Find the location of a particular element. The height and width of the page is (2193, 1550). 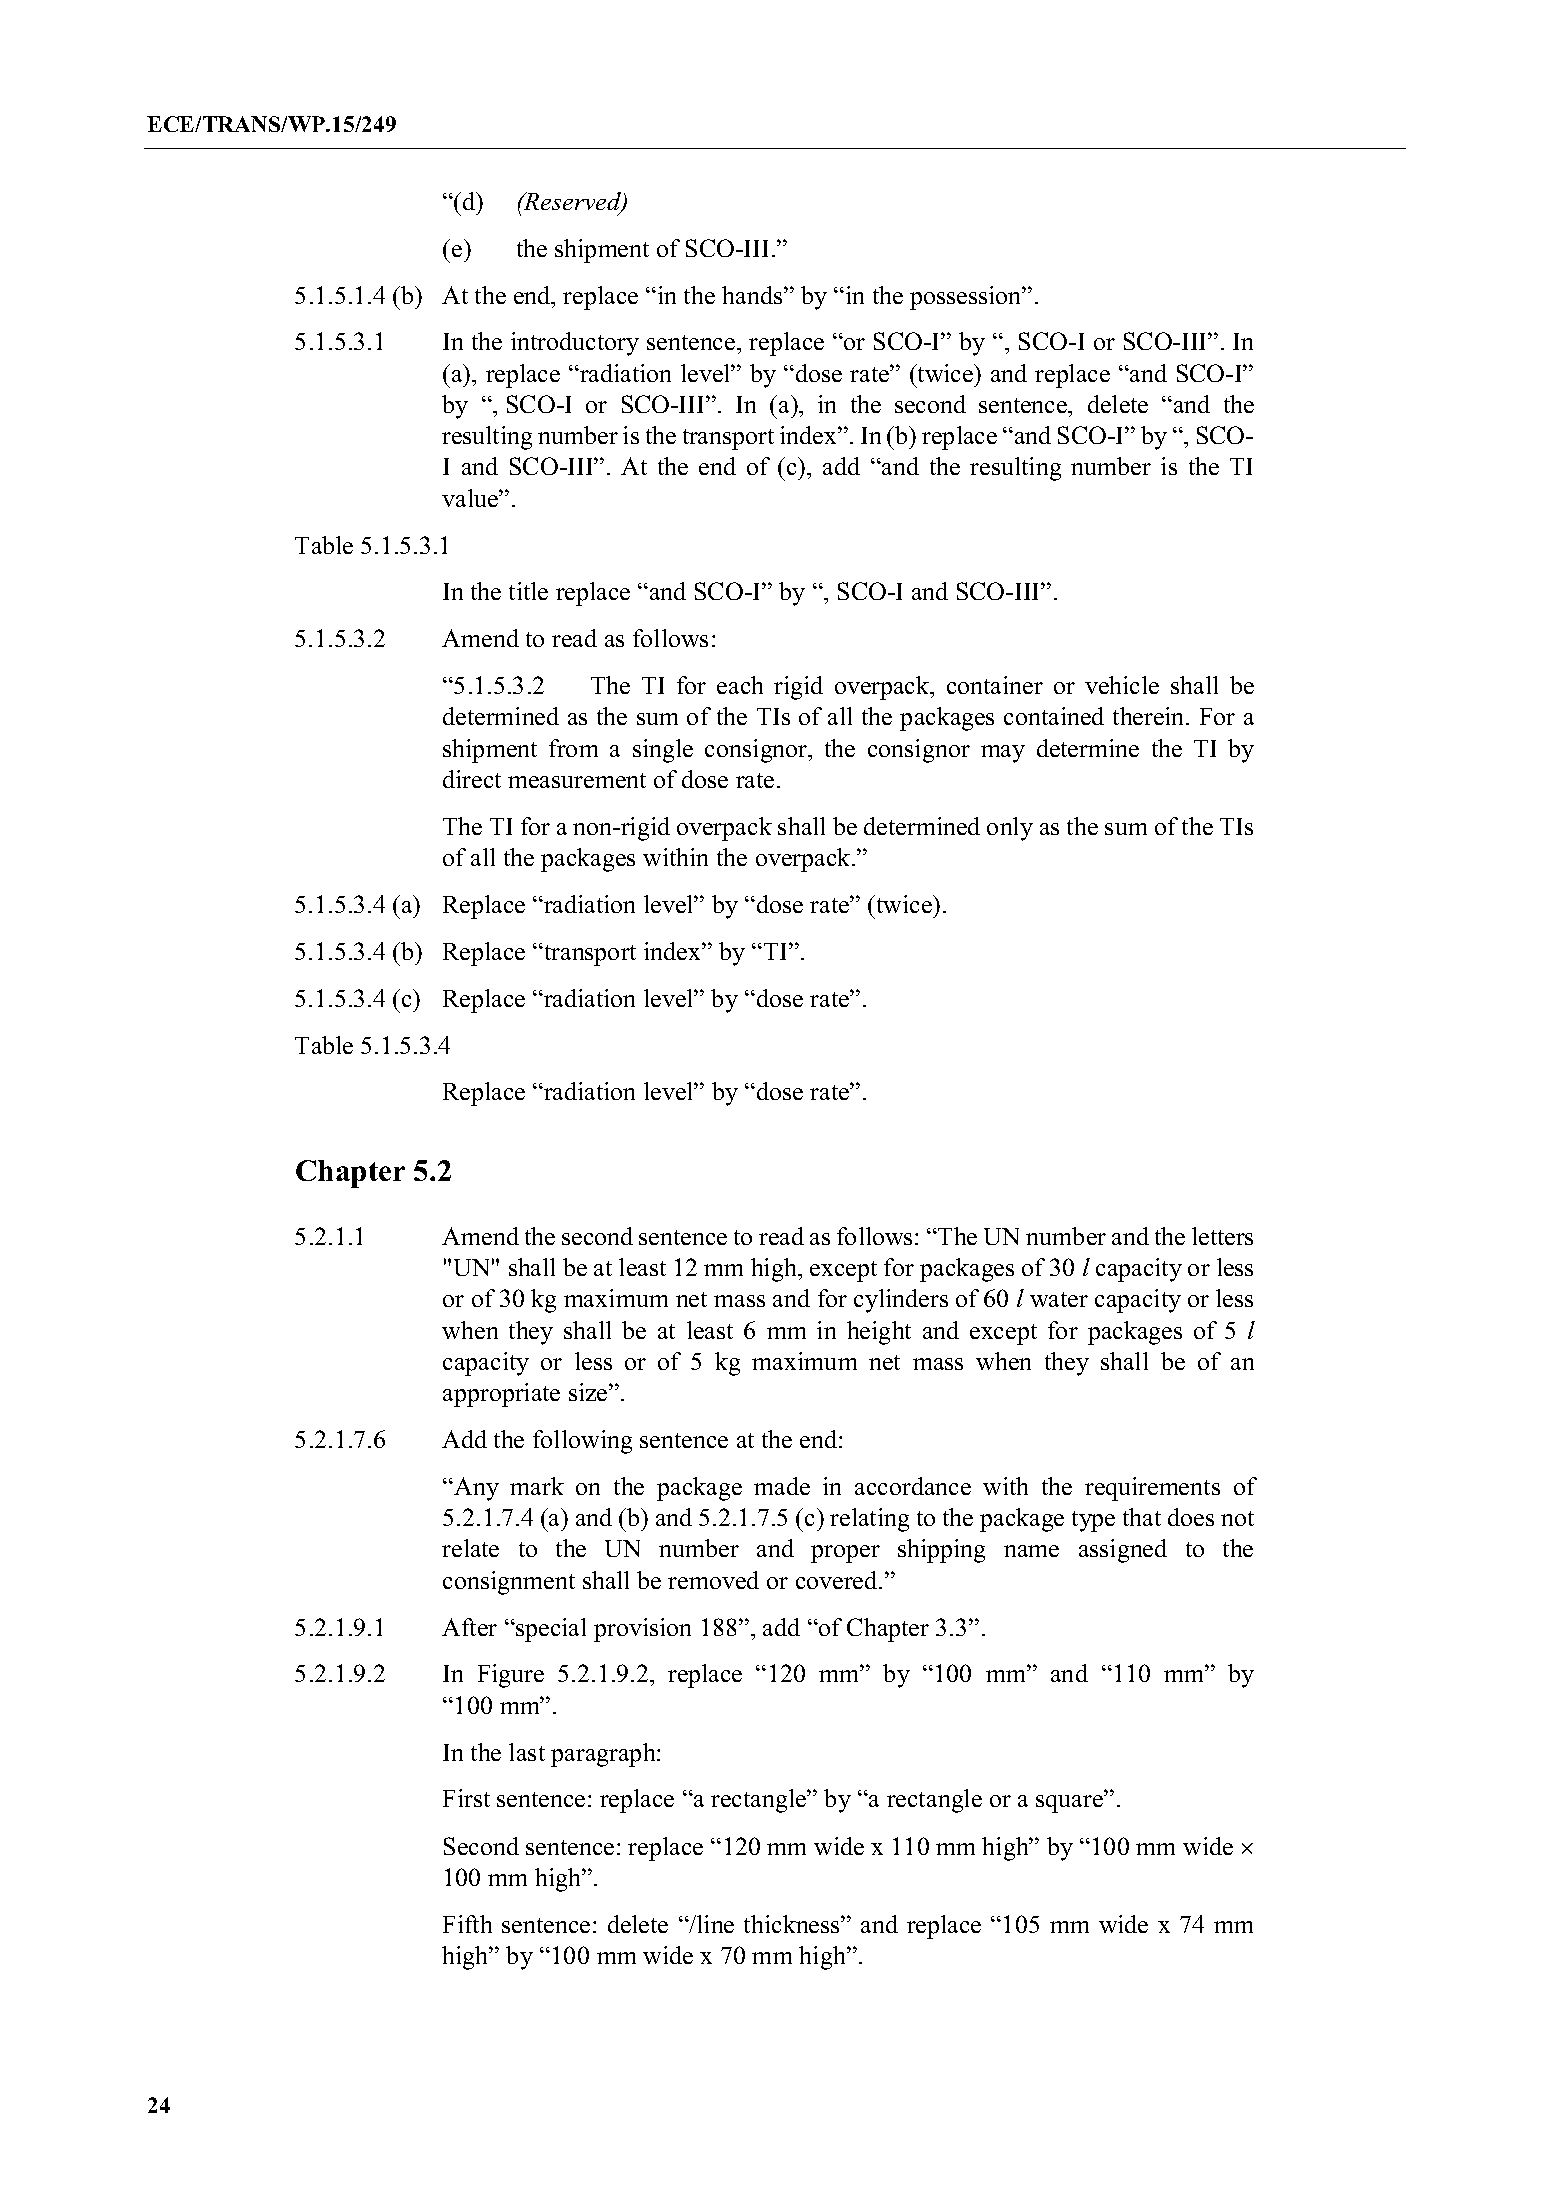

only is located at coordinates (1010, 829).
